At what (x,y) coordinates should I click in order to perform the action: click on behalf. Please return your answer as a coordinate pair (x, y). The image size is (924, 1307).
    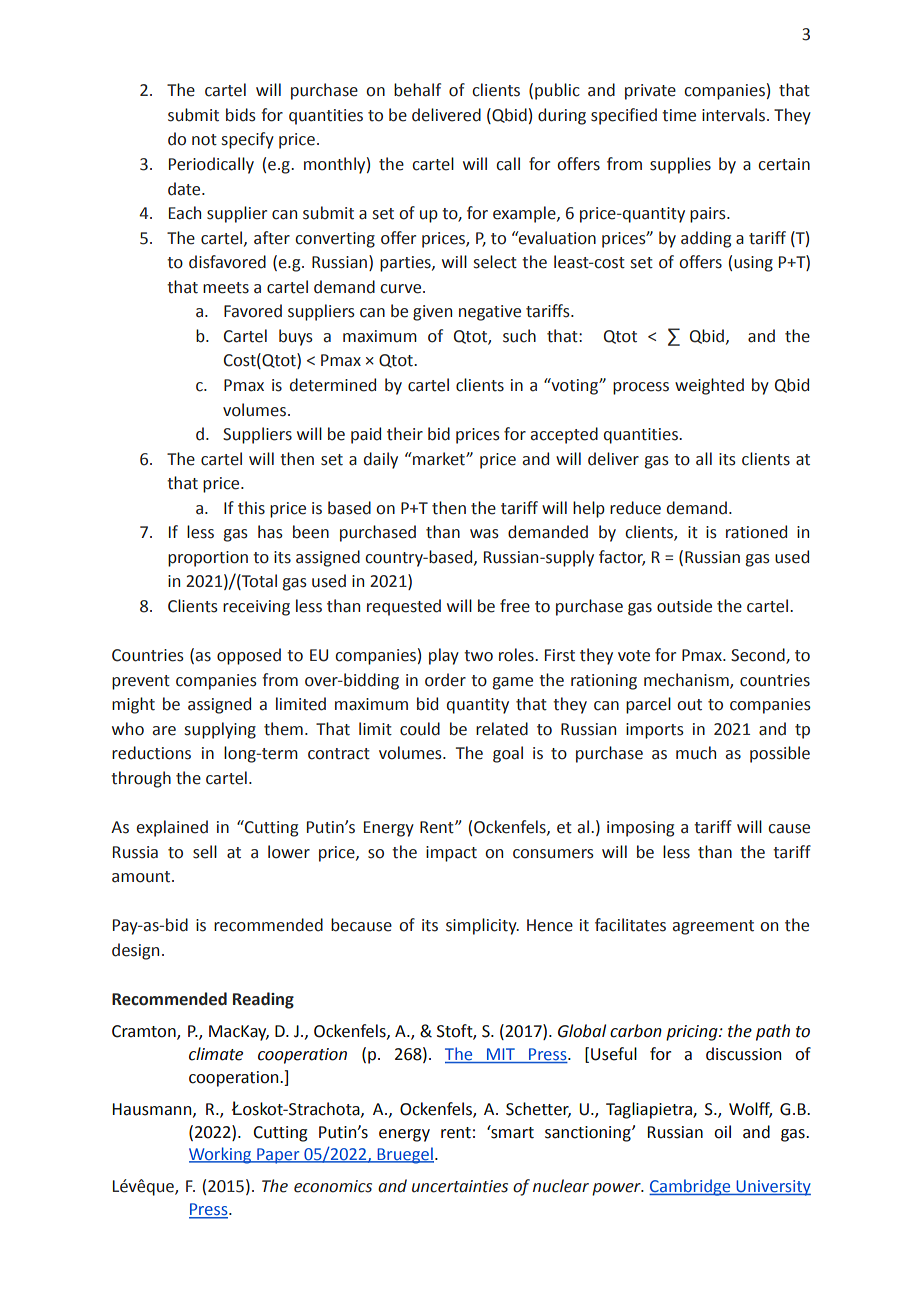
    Looking at the image, I should click on (417, 90).
